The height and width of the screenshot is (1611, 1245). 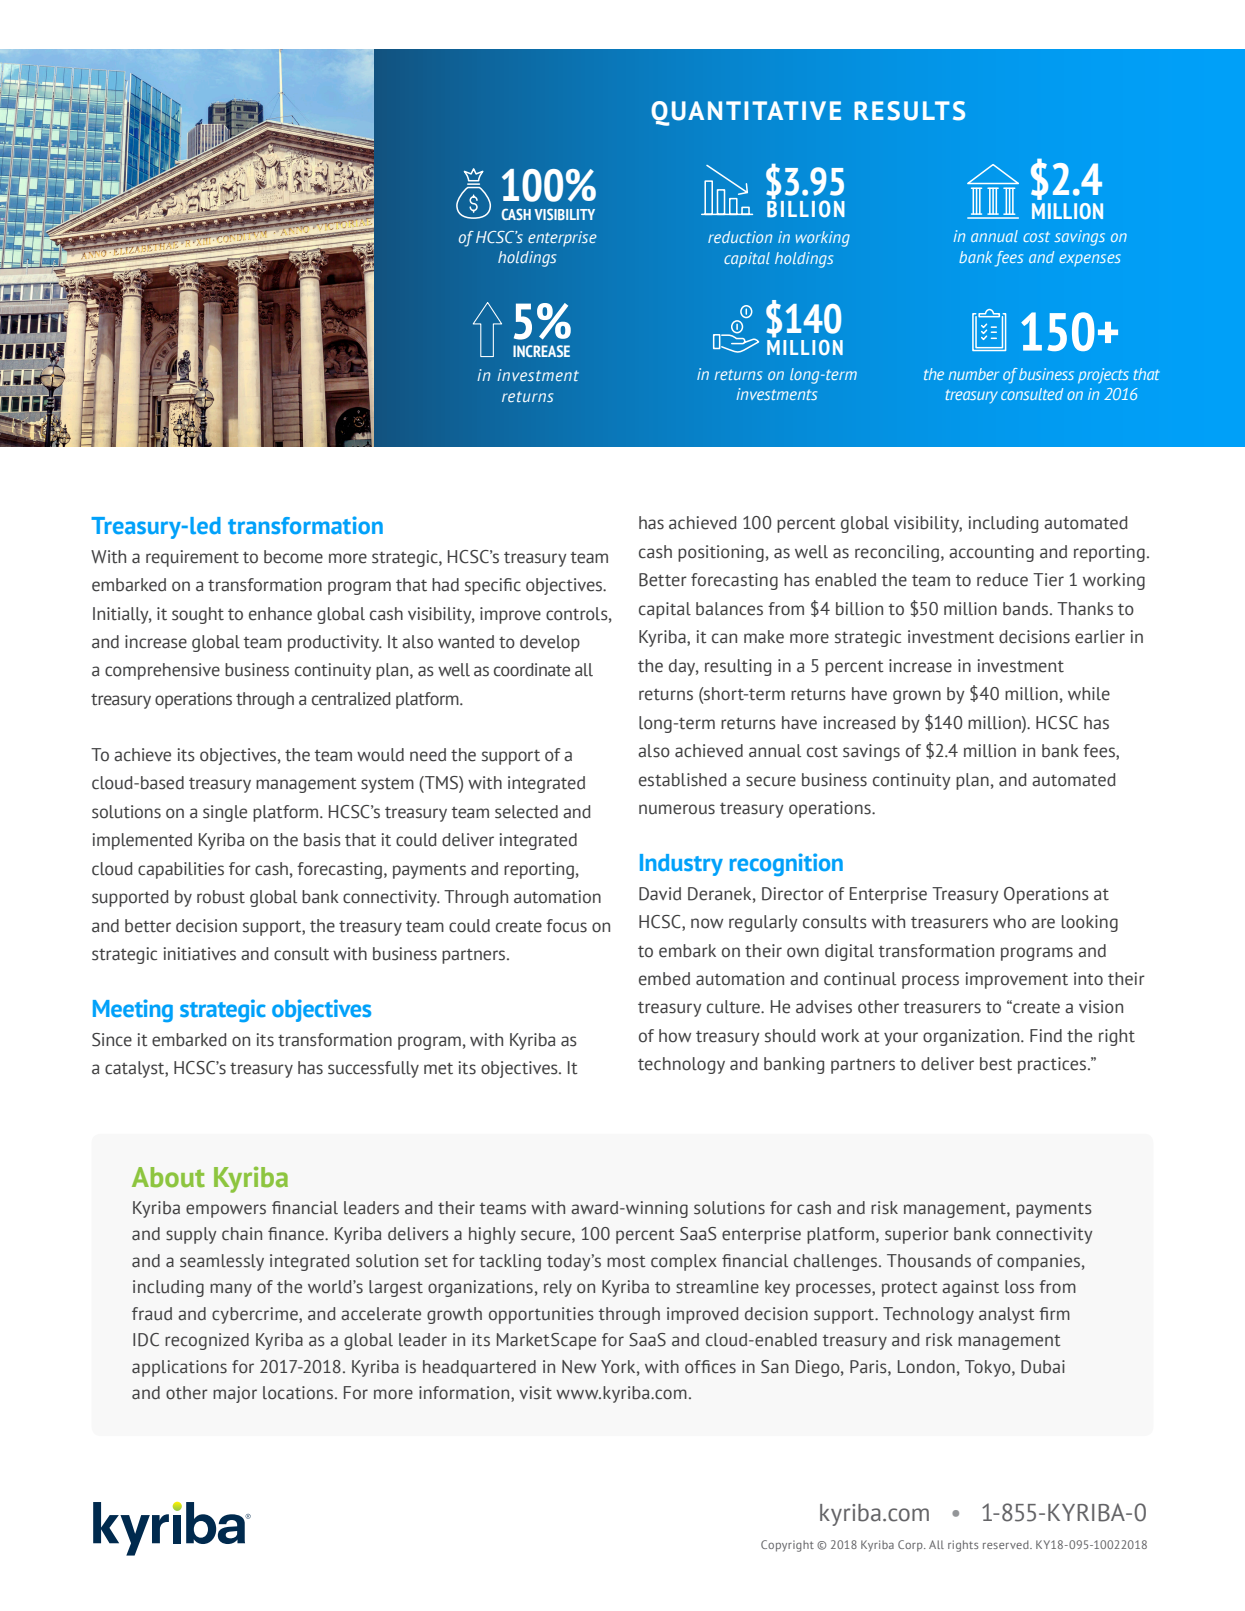 What do you see at coordinates (746, 113) in the screenshot?
I see `QUANTITATIVE` at bounding box center [746, 113].
